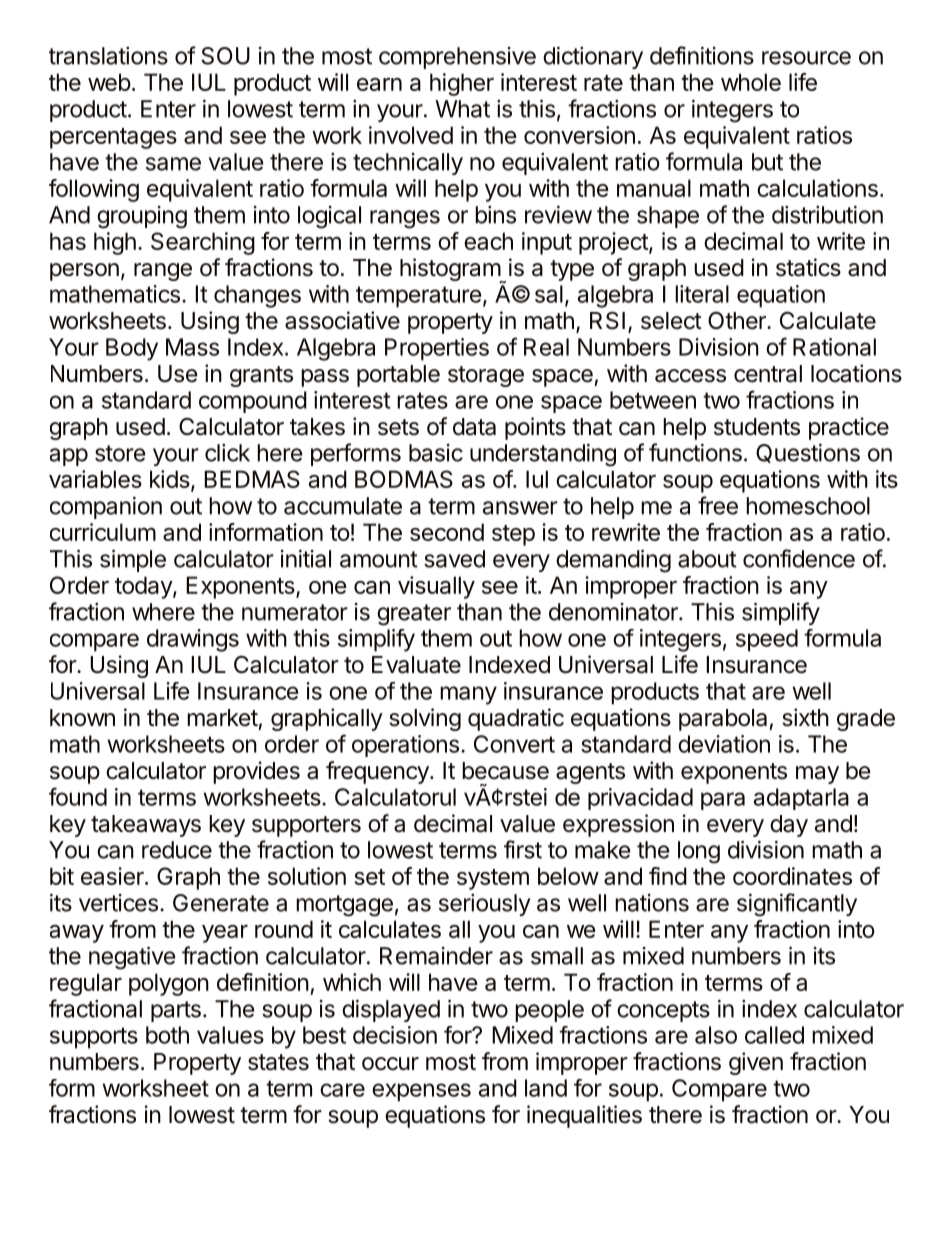 This page has width=952, height=1233. Describe the element at coordinates (451, 271) in the page. I see `histogram` at that location.
